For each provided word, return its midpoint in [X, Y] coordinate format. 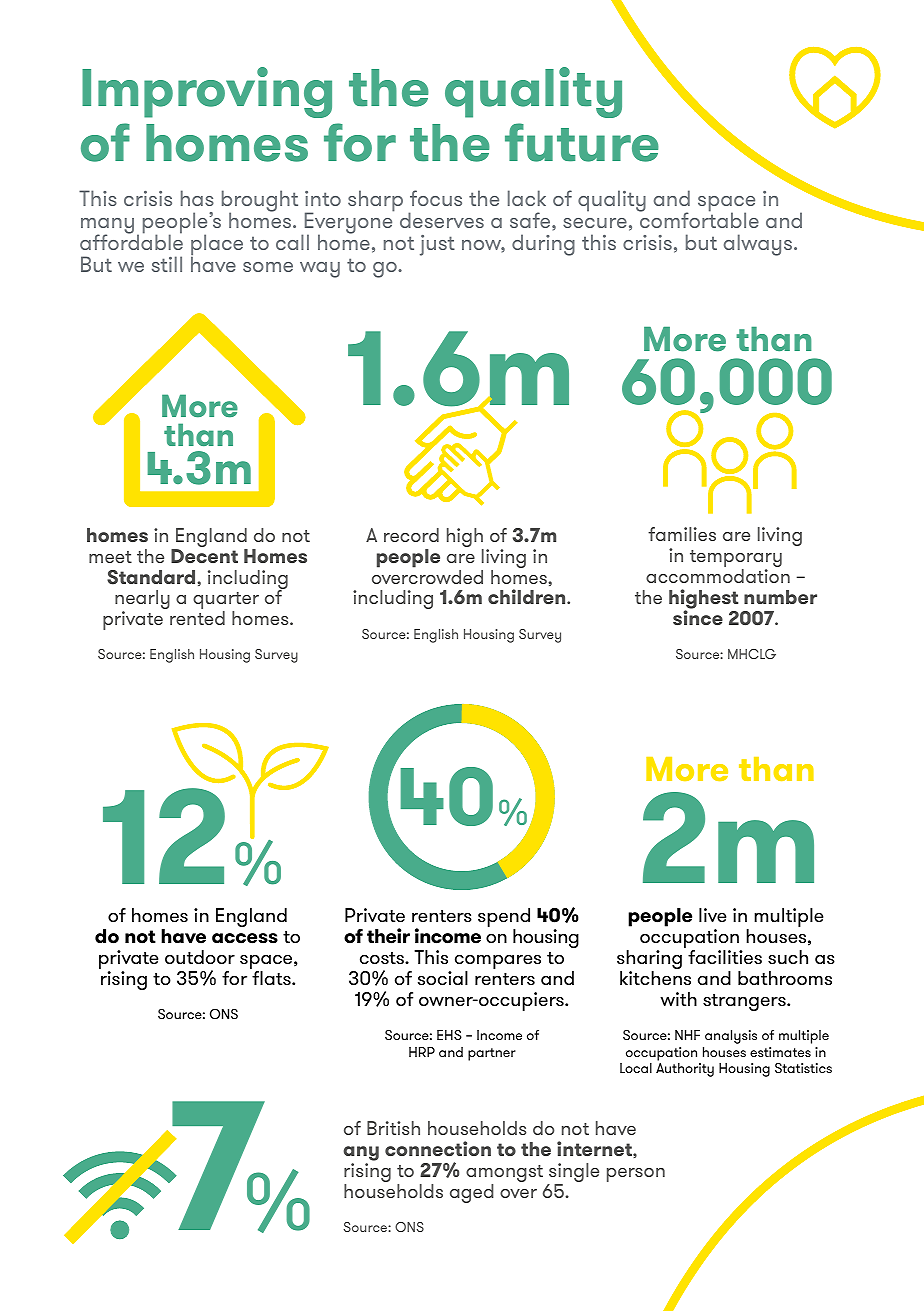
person [636, 1175]
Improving [207, 92]
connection [438, 1148]
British [393, 1128]
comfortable [699, 219]
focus [436, 198]
